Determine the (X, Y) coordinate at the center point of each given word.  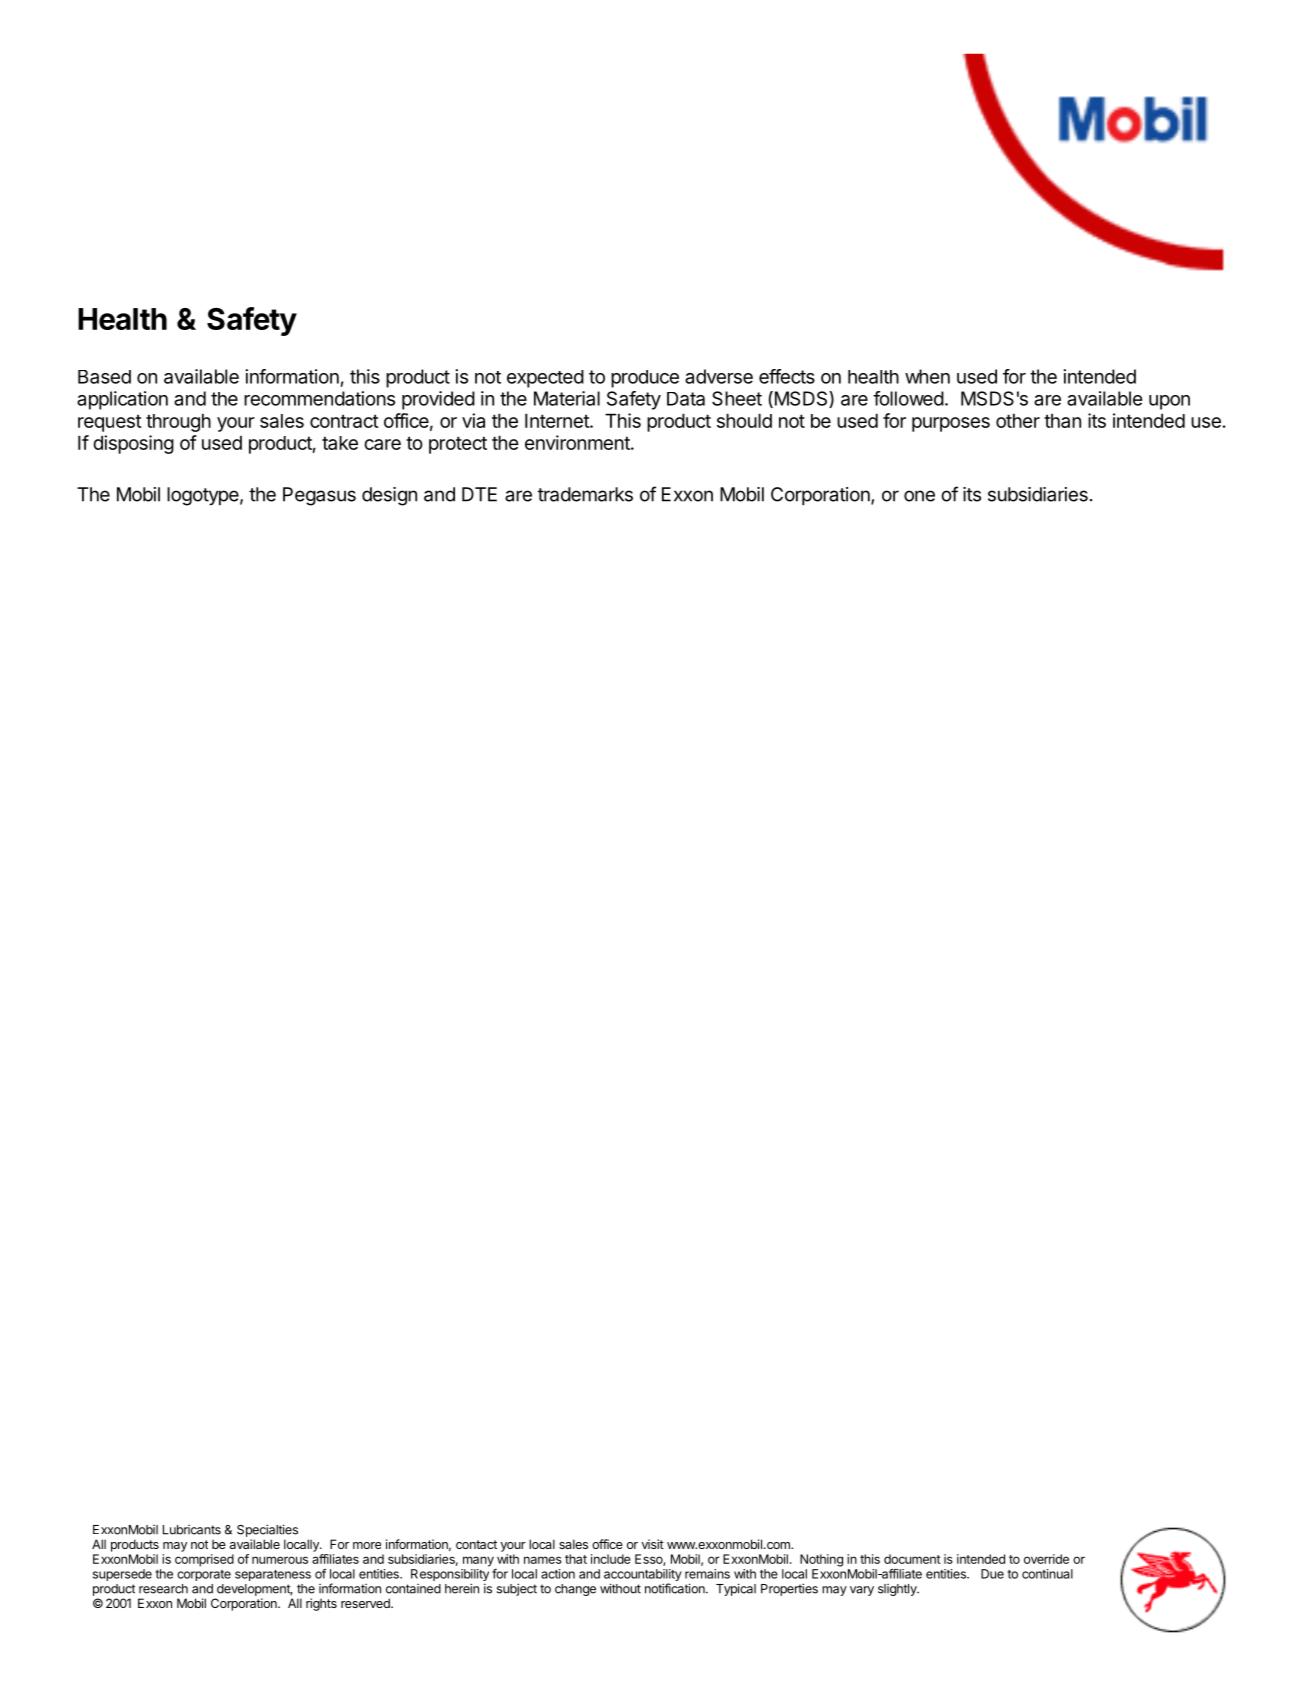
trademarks (585, 494)
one (919, 496)
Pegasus (319, 496)
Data (686, 399)
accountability (643, 1576)
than (1062, 421)
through (178, 422)
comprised (204, 1560)
